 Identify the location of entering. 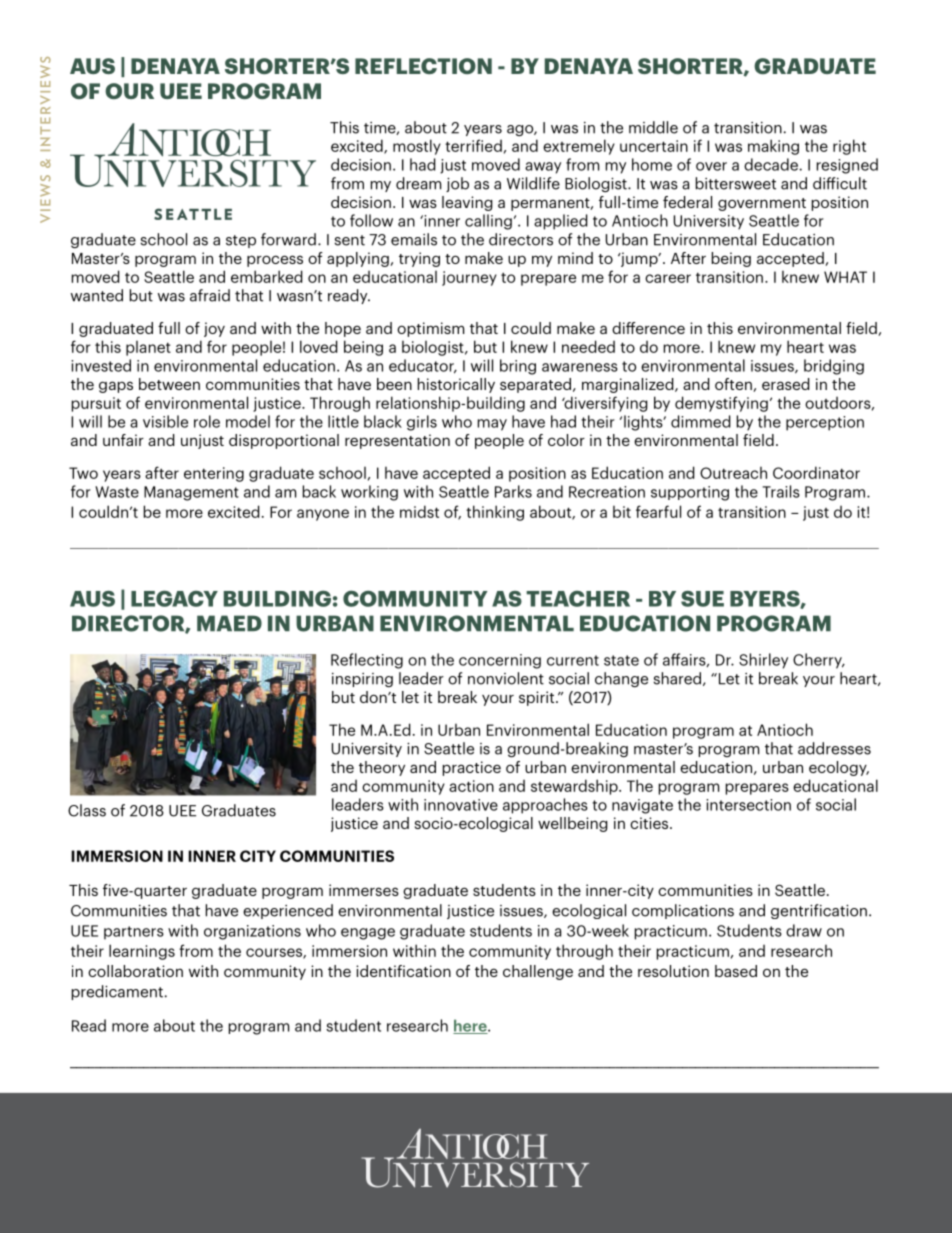
(214, 474).
